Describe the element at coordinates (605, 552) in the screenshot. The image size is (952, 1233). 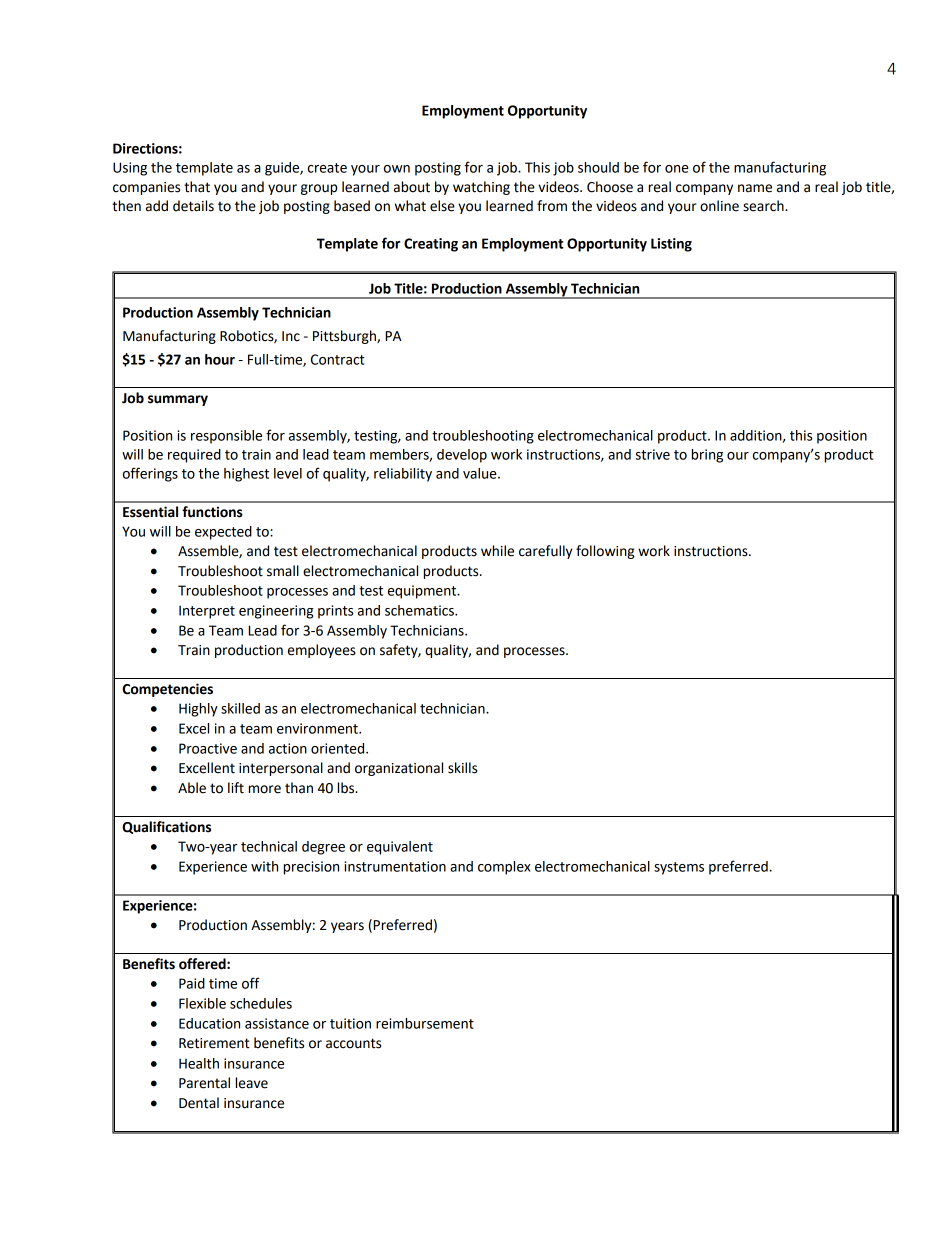
I see `following` at that location.
